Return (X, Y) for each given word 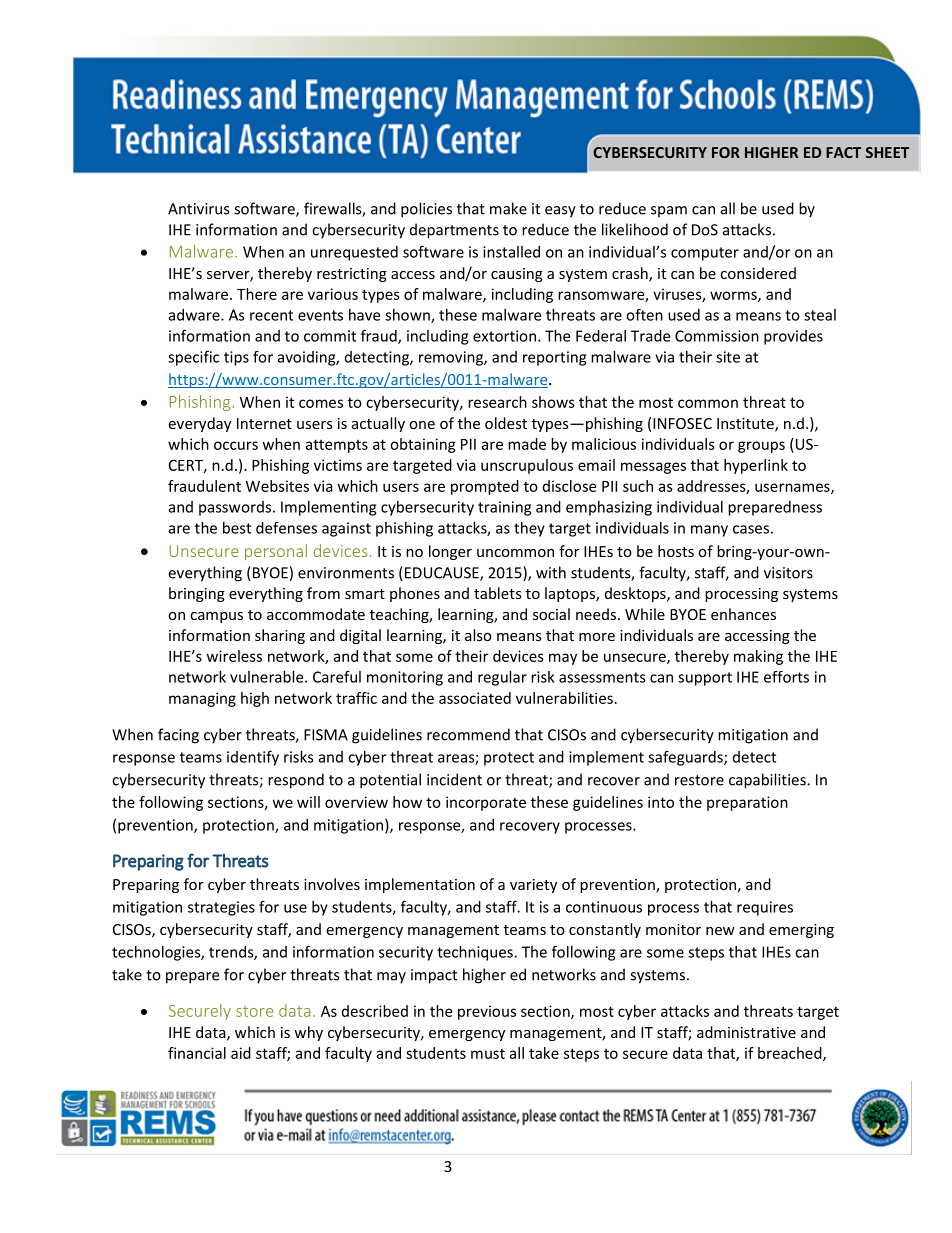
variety (533, 886)
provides (793, 337)
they (529, 529)
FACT (843, 152)
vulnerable (268, 677)
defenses (286, 527)
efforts (786, 677)
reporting (554, 358)
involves (332, 884)
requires (765, 908)
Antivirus (198, 209)
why (308, 1033)
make (508, 208)
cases (751, 529)
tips (236, 358)
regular (502, 678)
